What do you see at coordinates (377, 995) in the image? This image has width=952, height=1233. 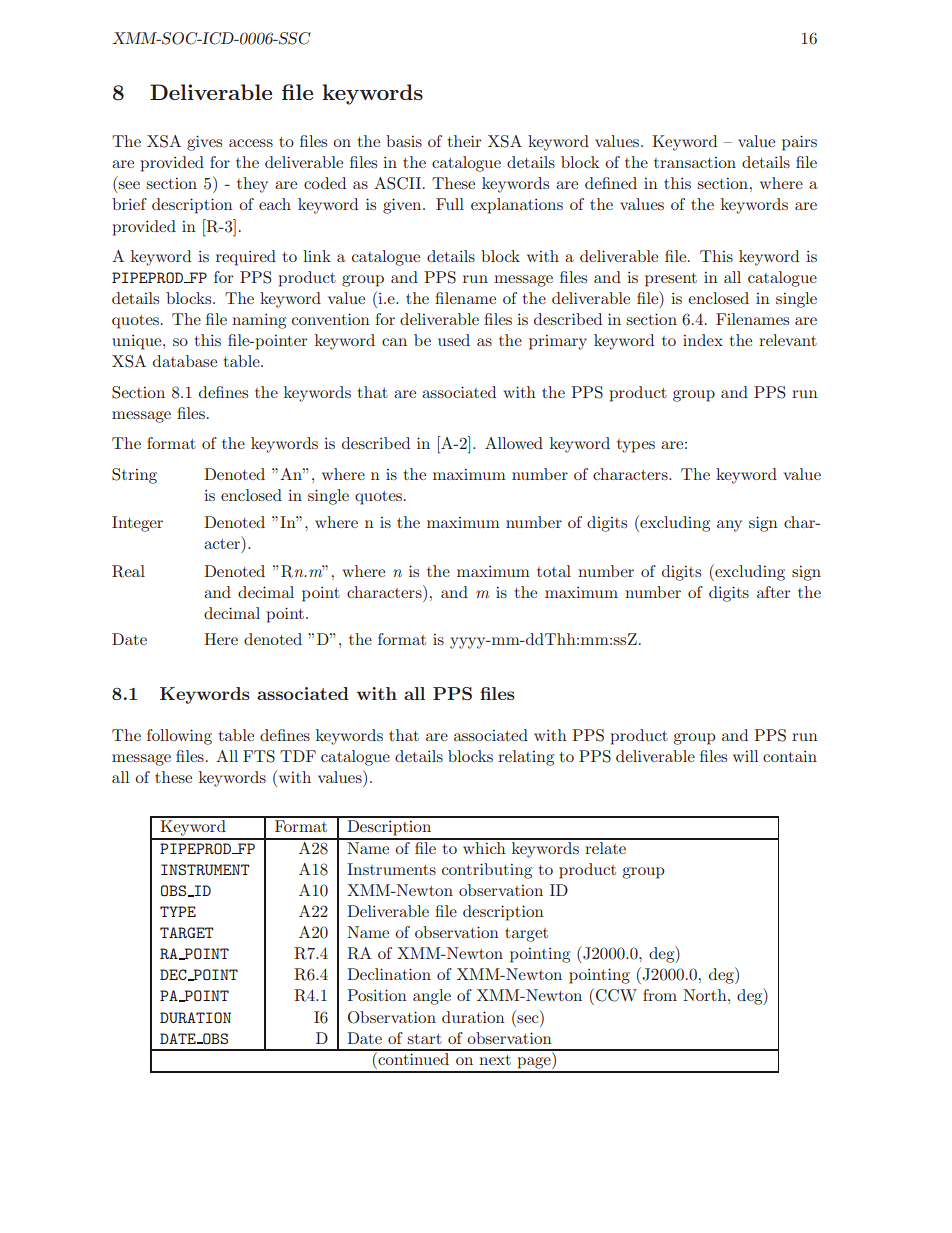 I see `Position` at bounding box center [377, 995].
